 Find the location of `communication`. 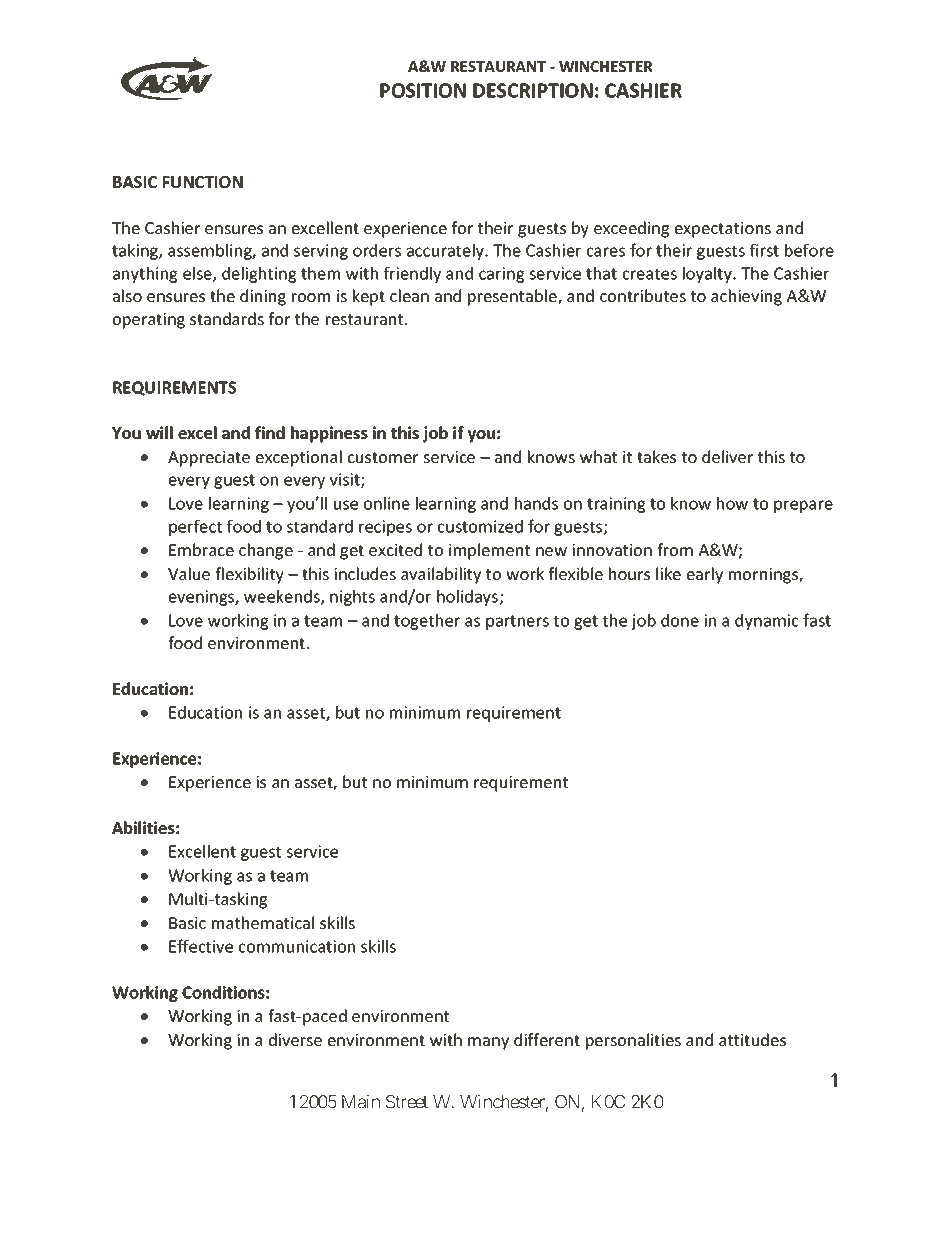

communication is located at coordinates (297, 946).
